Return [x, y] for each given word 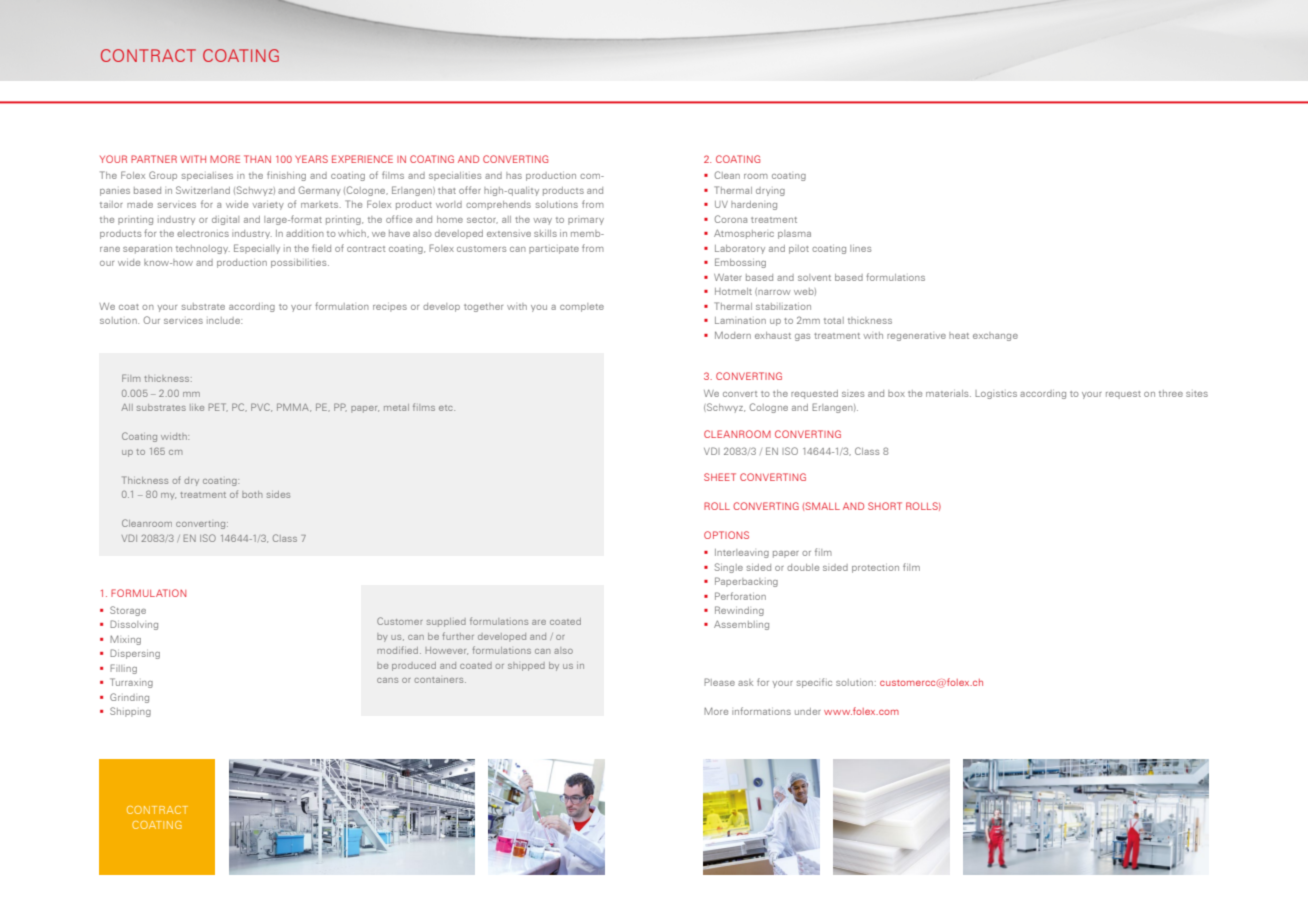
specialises [207, 176]
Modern [733, 335]
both [252, 494]
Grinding [129, 698]
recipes [390, 308]
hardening [754, 205]
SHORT [885, 506]
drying [770, 191]
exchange [995, 336]
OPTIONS [726, 535]
